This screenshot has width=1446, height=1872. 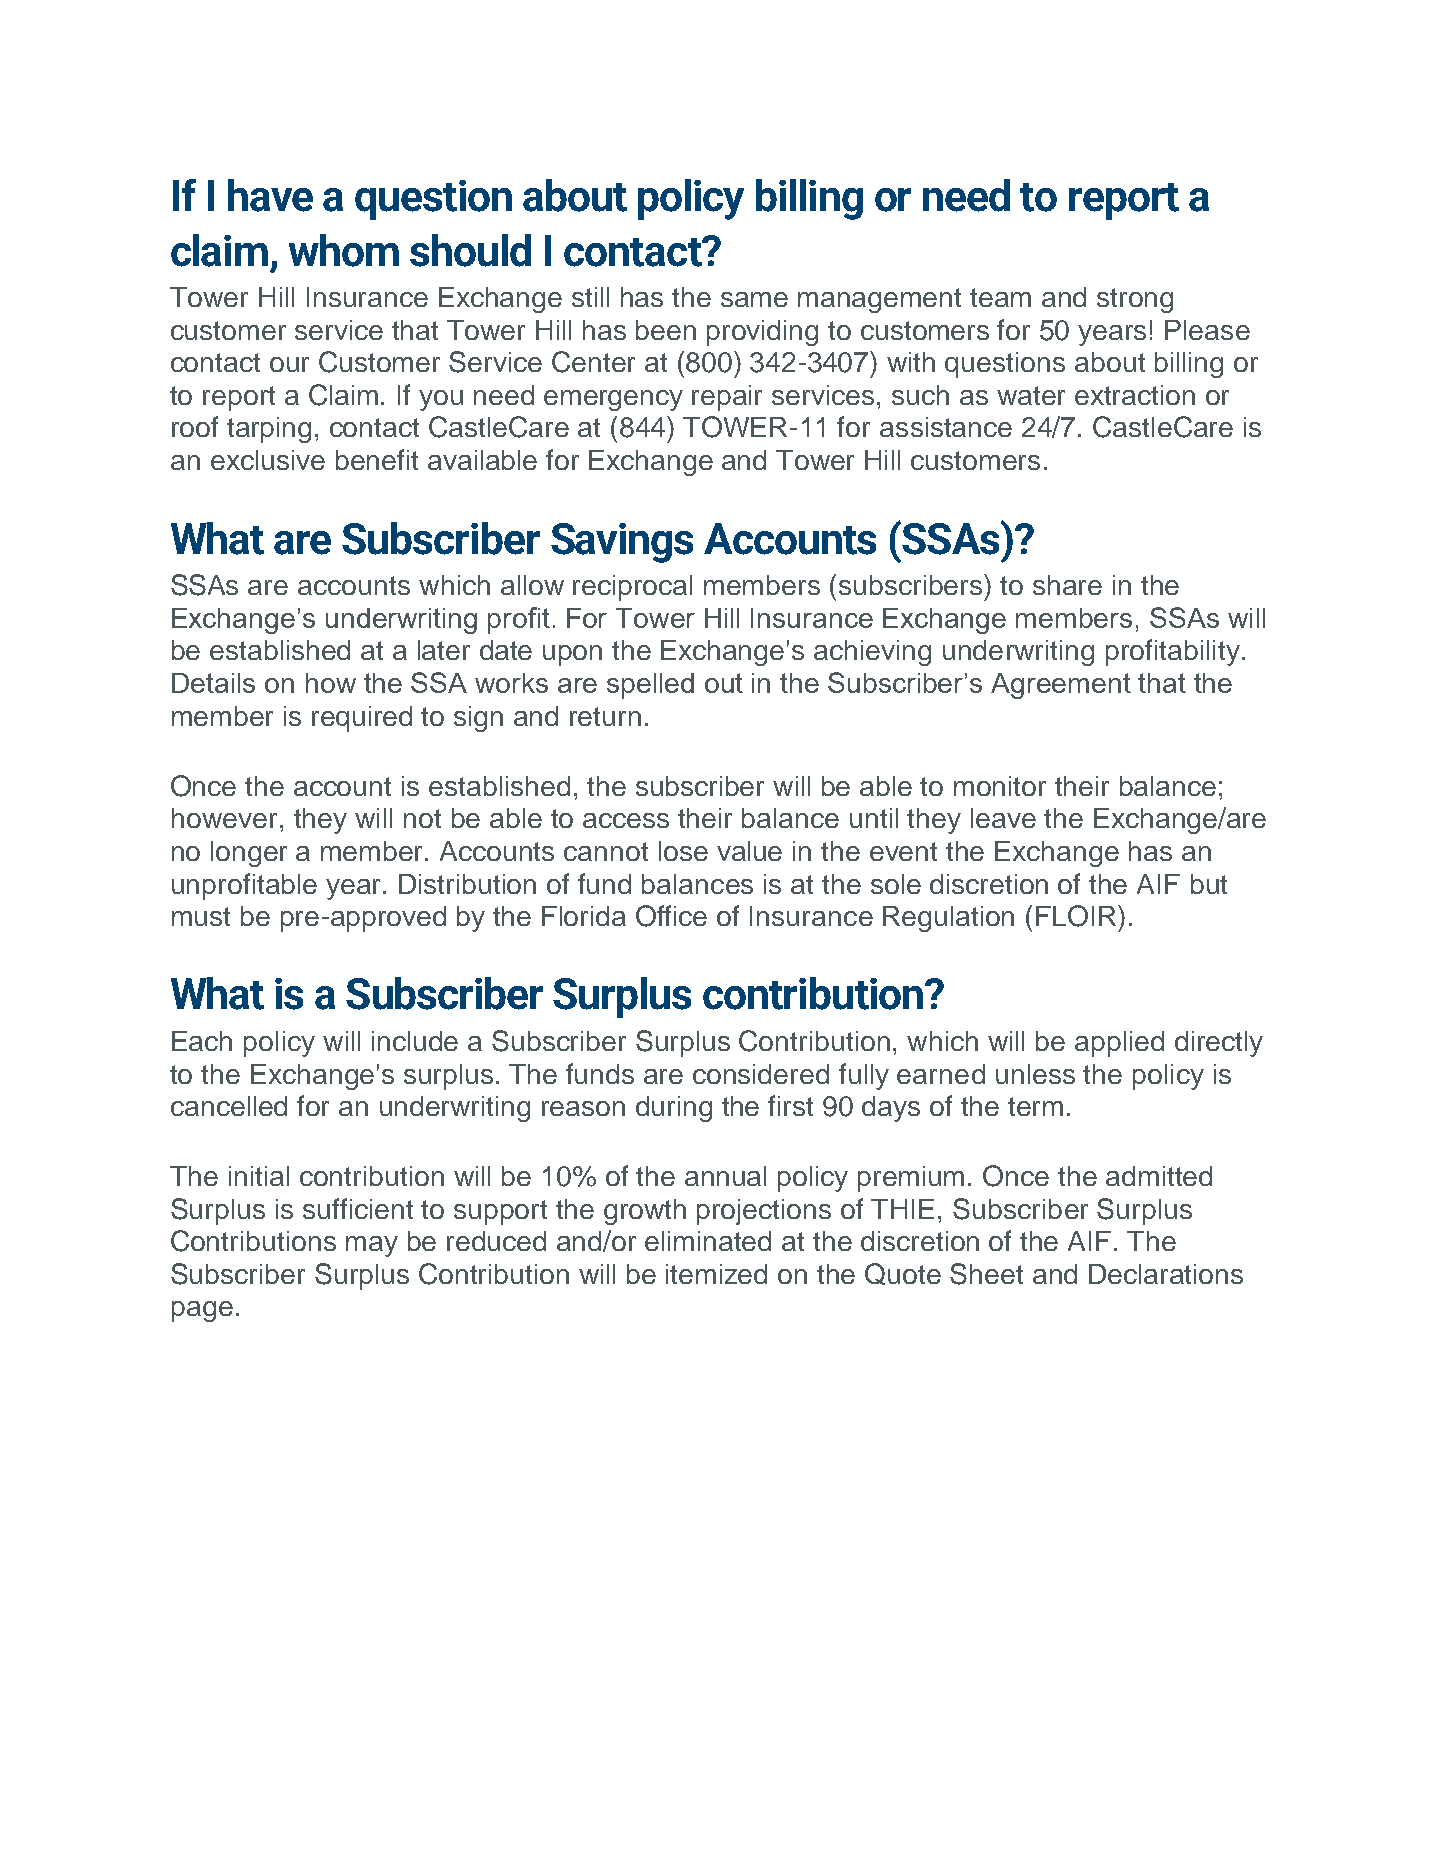 I want to click on strong, so click(x=1135, y=300).
